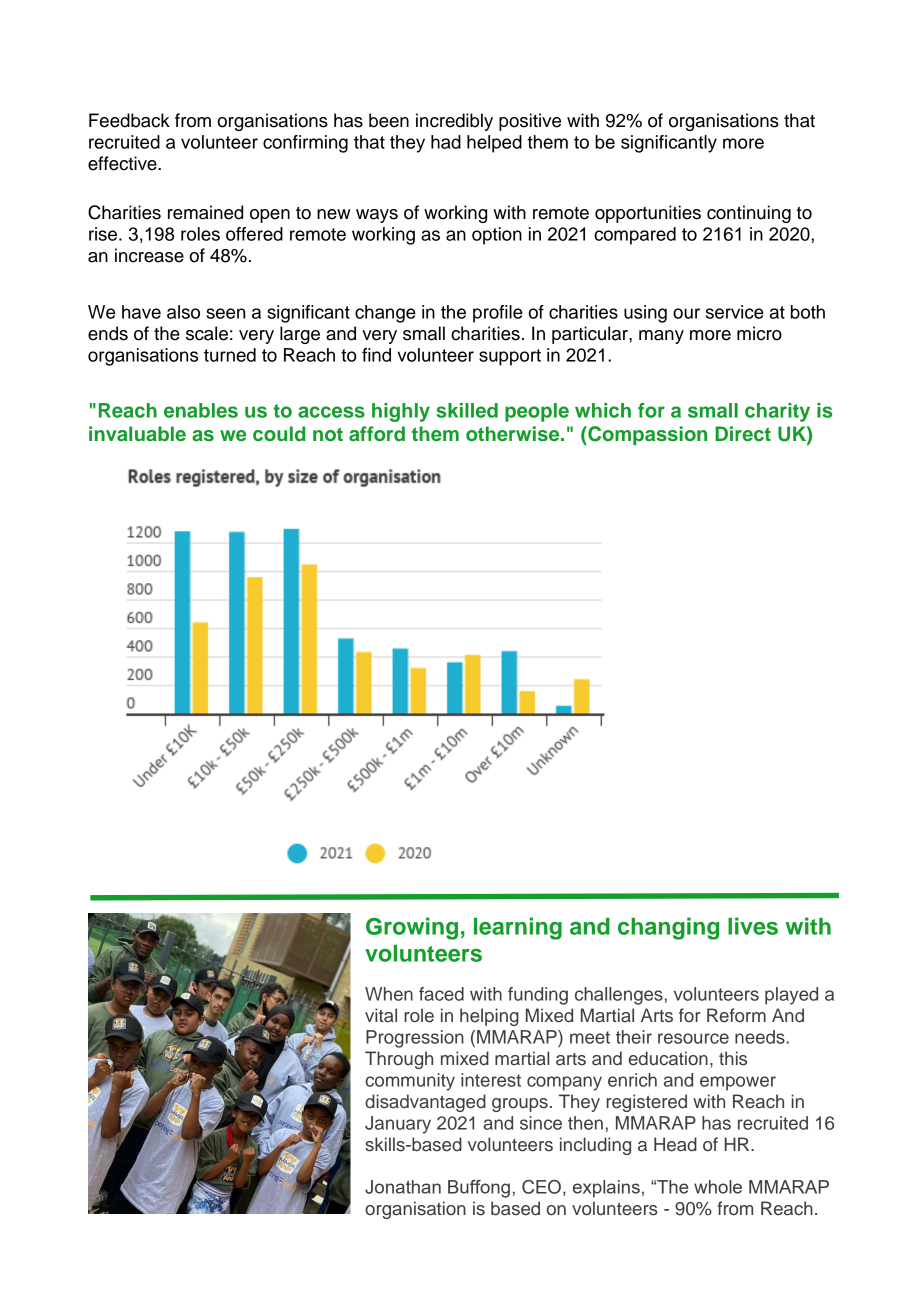 The width and height of the screenshot is (924, 1308). I want to click on whole, so click(718, 1187).
